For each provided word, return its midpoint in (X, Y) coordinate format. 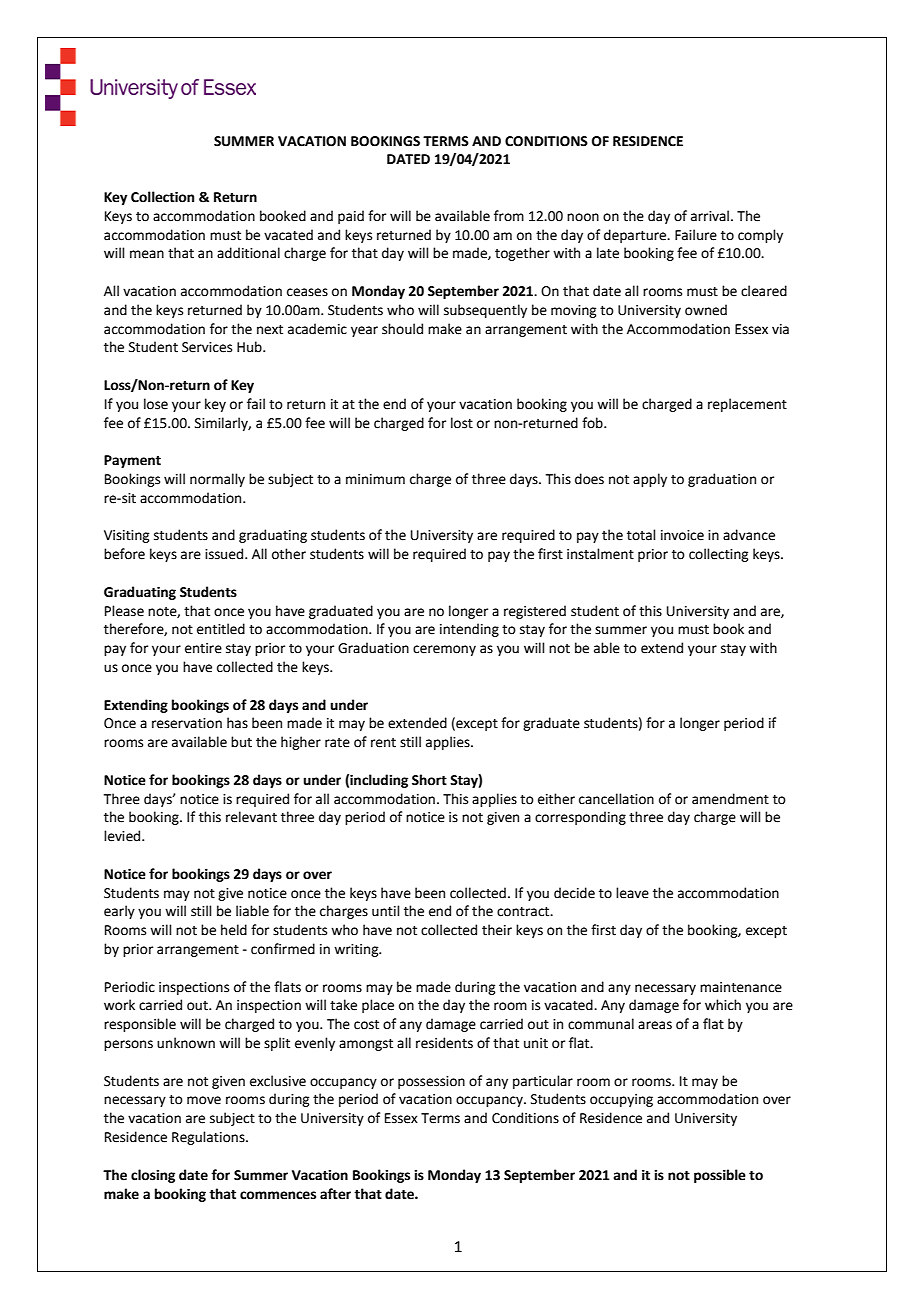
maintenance (741, 987)
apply (650, 480)
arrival (710, 216)
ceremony (444, 650)
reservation (187, 723)
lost (462, 423)
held (234, 930)
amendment (730, 799)
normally (217, 480)
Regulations (209, 1138)
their (497, 930)
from (509, 216)
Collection (162, 197)
